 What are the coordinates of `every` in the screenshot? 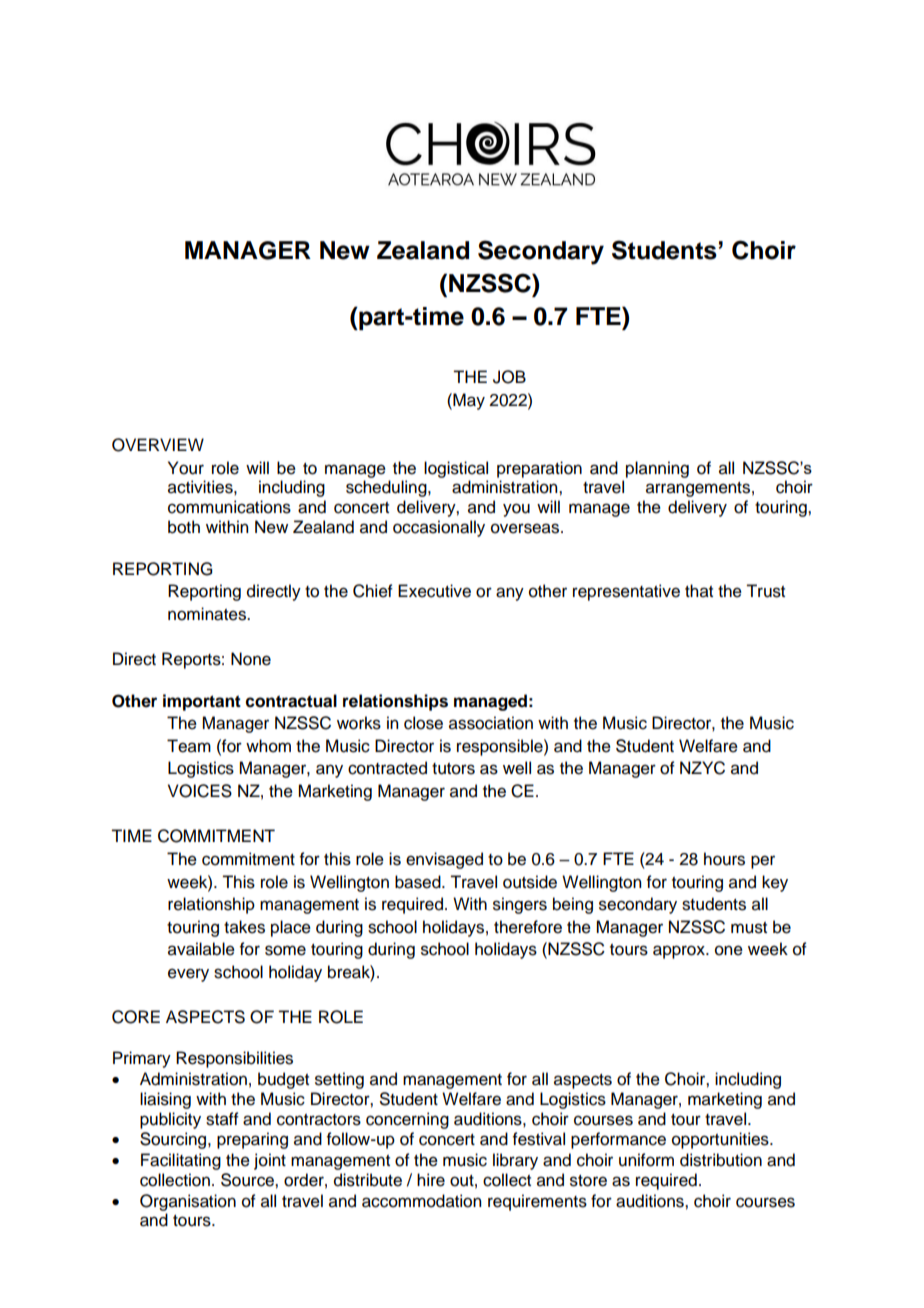 It's located at (188, 975).
